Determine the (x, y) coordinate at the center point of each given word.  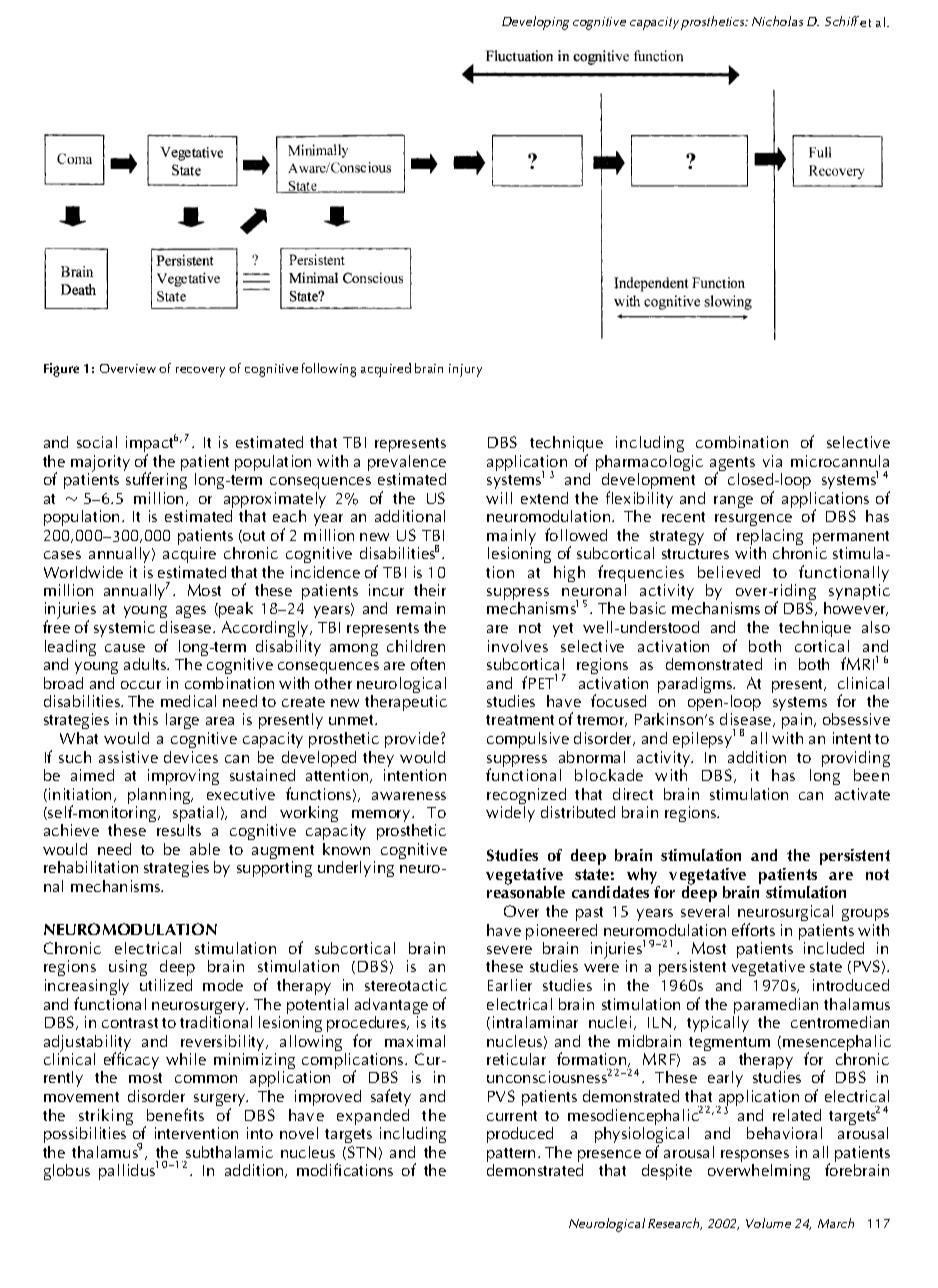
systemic (124, 629)
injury (465, 370)
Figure (61, 370)
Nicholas (777, 21)
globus (67, 1172)
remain (421, 608)
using (128, 970)
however (856, 609)
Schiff (843, 21)
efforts (753, 929)
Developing (535, 23)
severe (509, 950)
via (772, 461)
